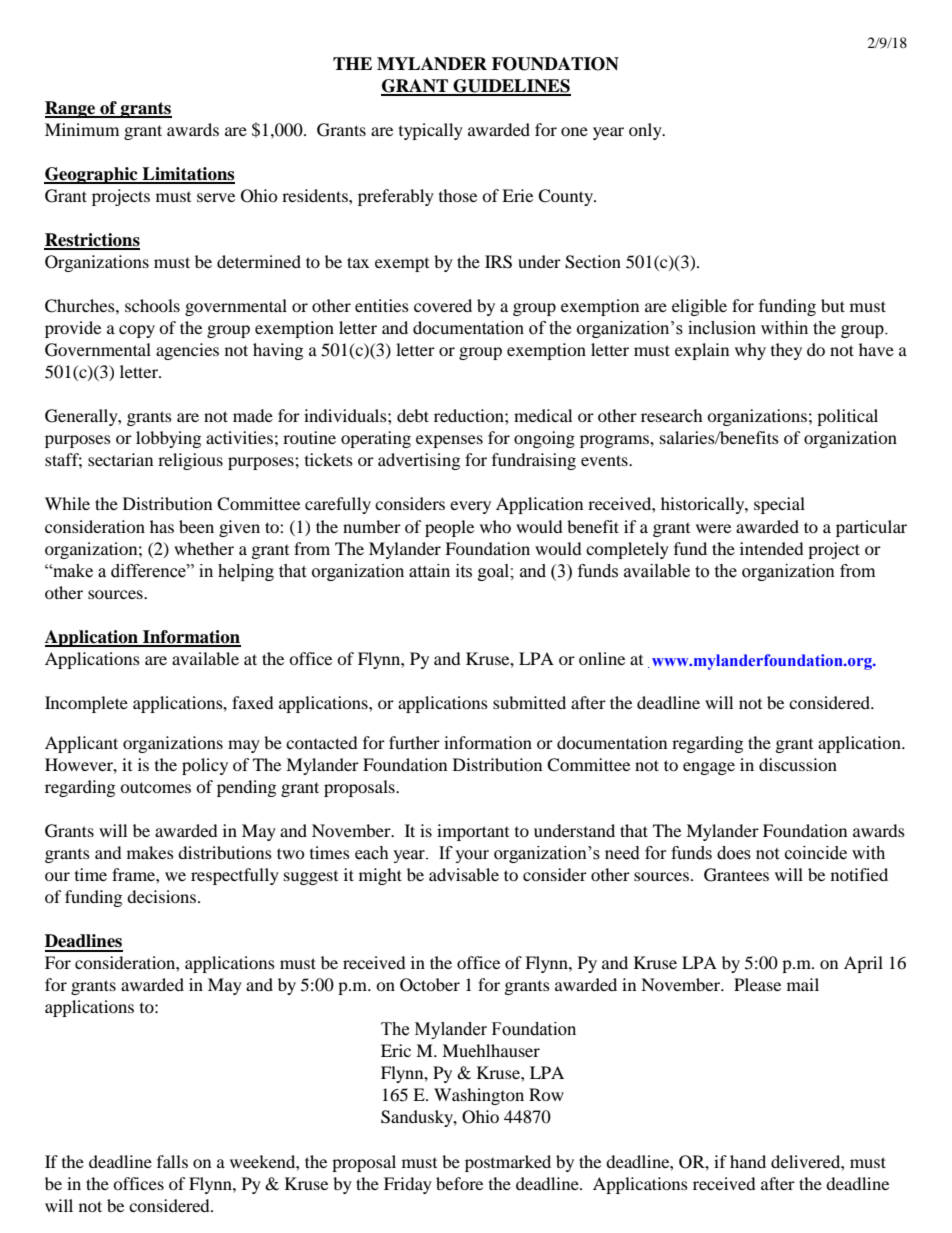  I want to click on Minimum, so click(82, 129).
